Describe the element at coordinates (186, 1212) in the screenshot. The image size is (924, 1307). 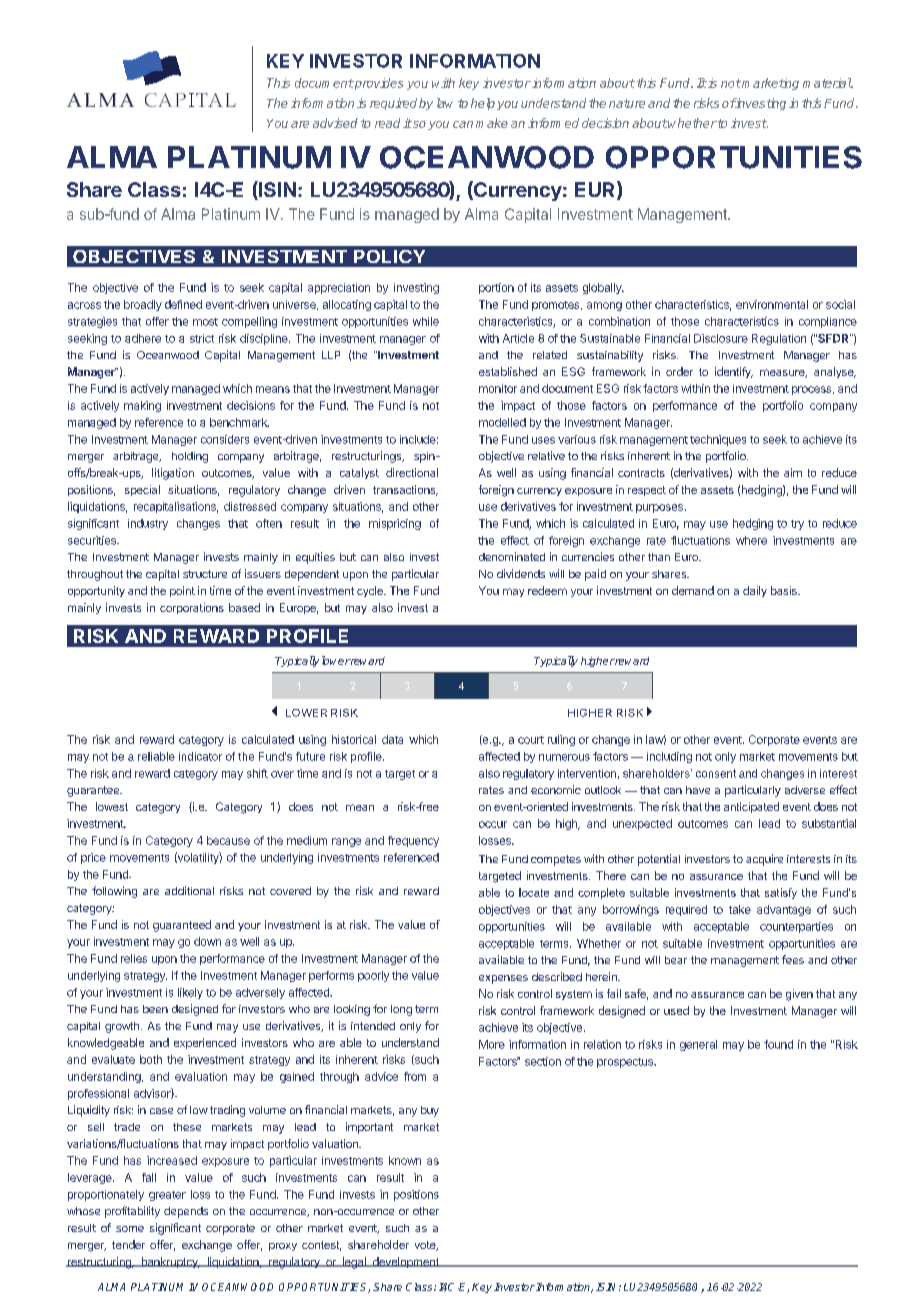
I see `depends` at that location.
